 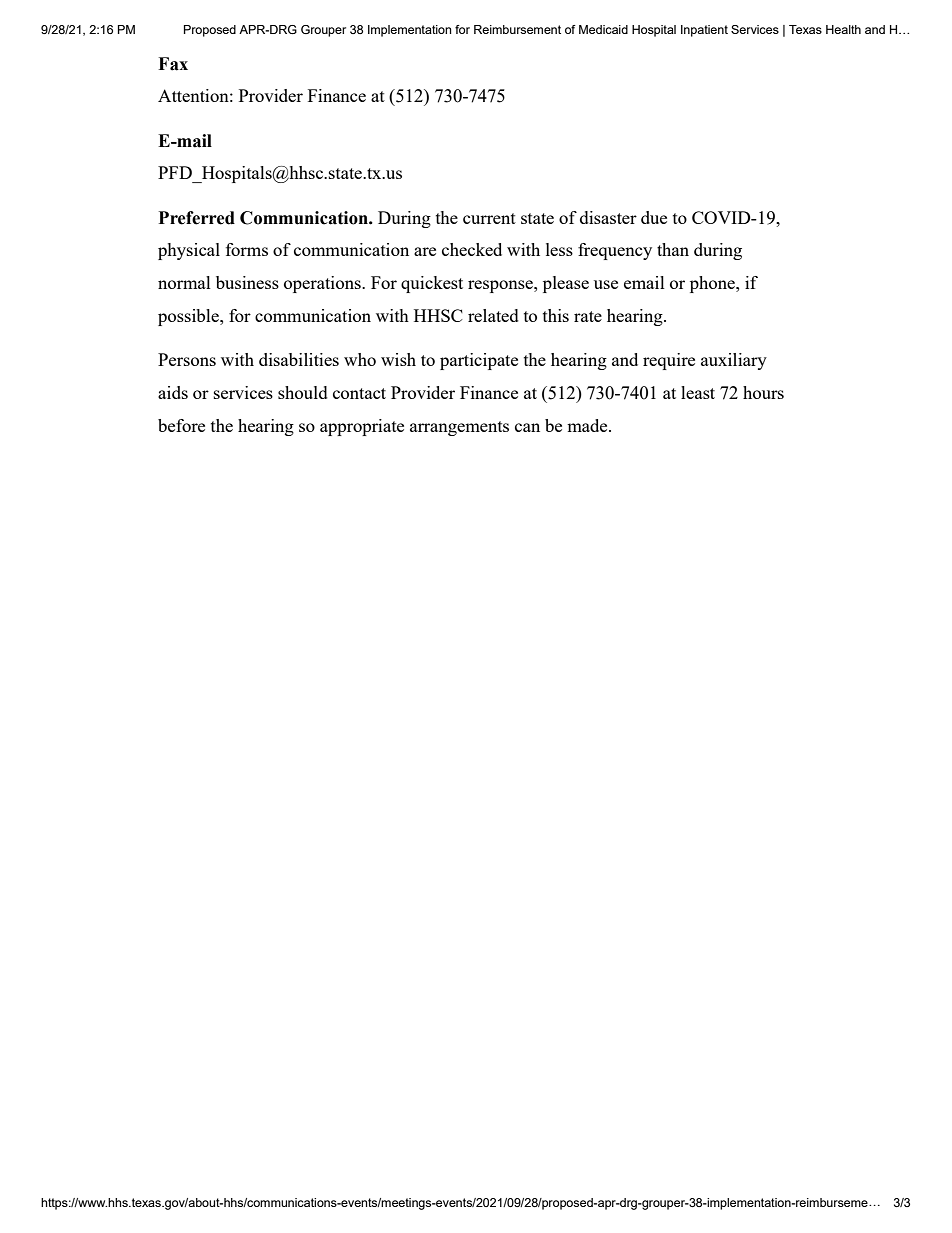 What do you see at coordinates (493, 315) in the document?
I see `related` at bounding box center [493, 315].
